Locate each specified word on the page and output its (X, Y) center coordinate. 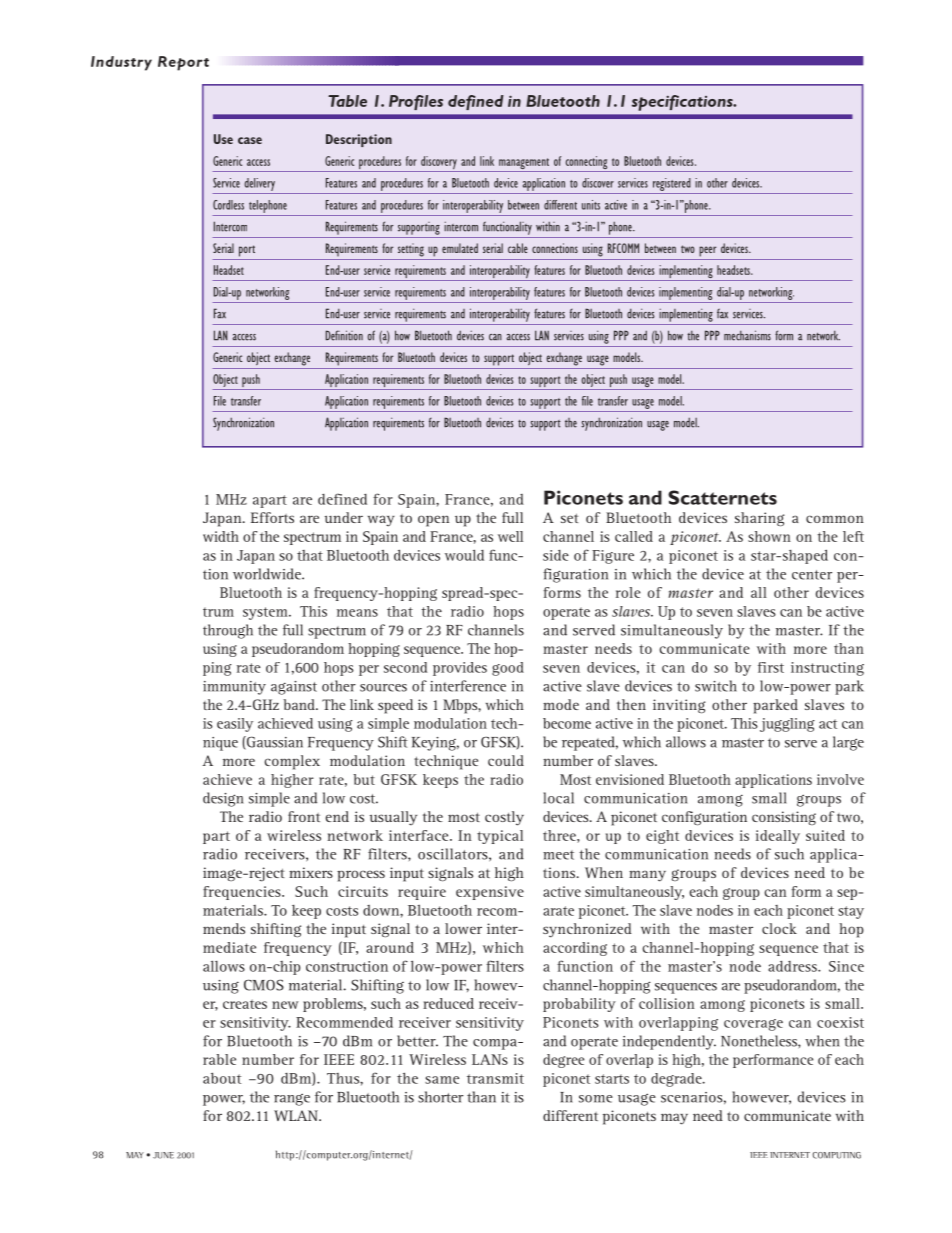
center (812, 575)
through (228, 631)
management (524, 165)
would (464, 555)
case (250, 140)
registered (671, 186)
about (222, 1078)
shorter (441, 1097)
